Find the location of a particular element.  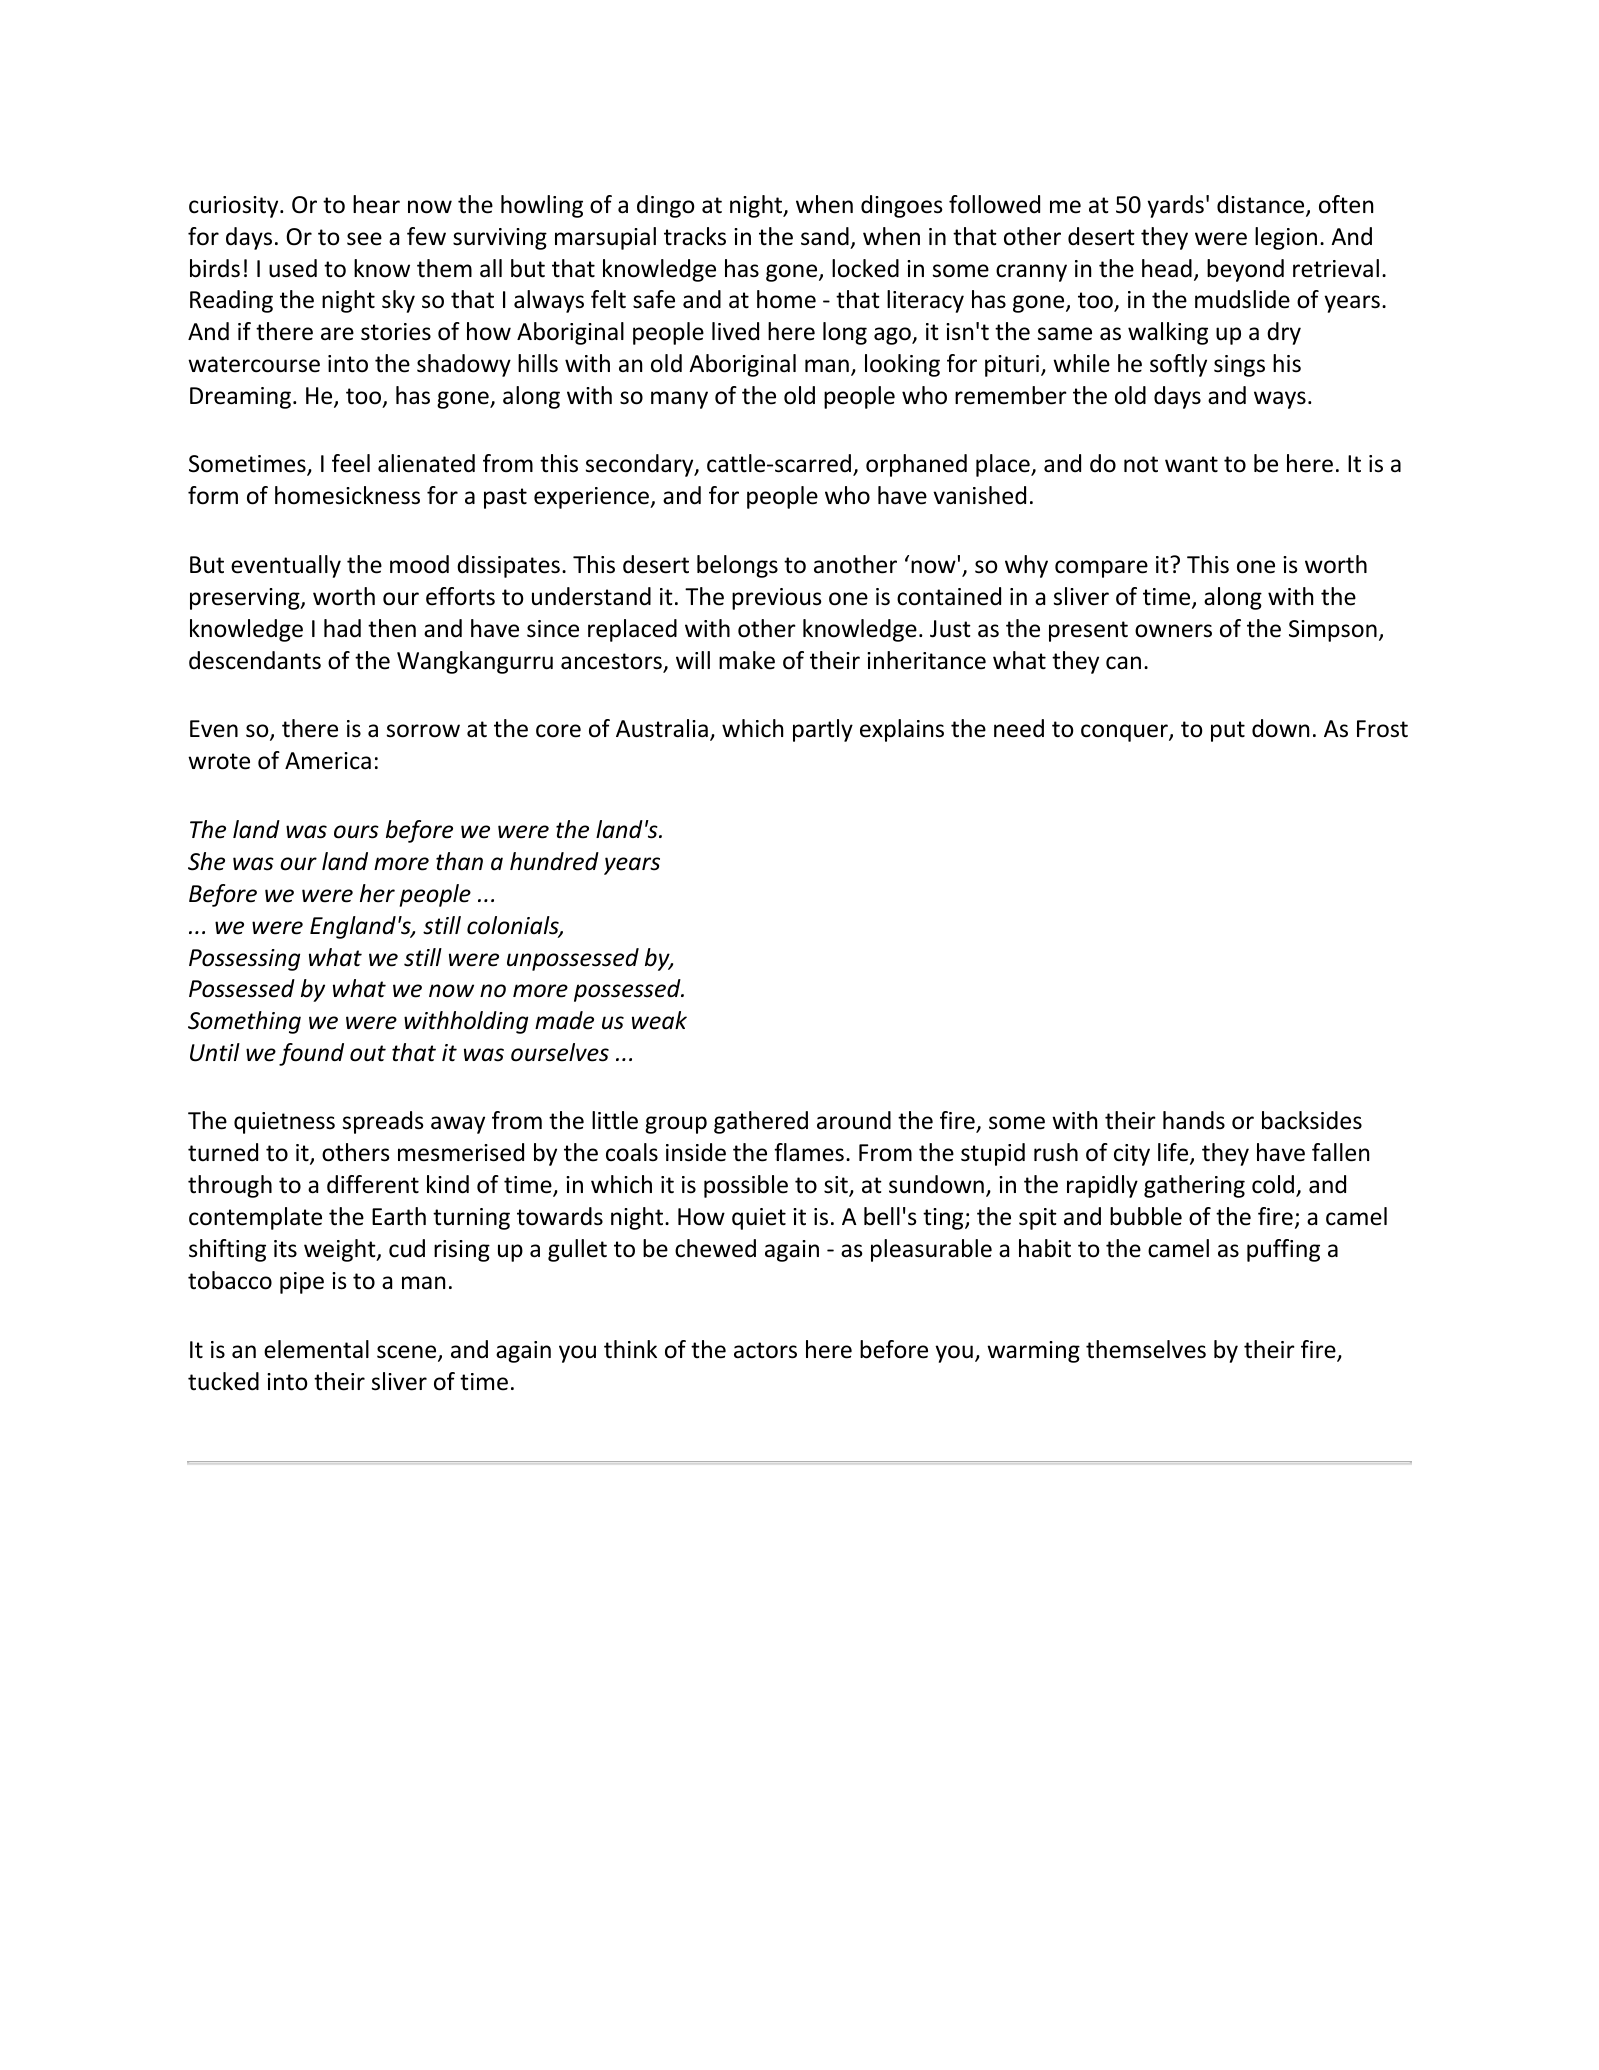

see is located at coordinates (364, 239).
